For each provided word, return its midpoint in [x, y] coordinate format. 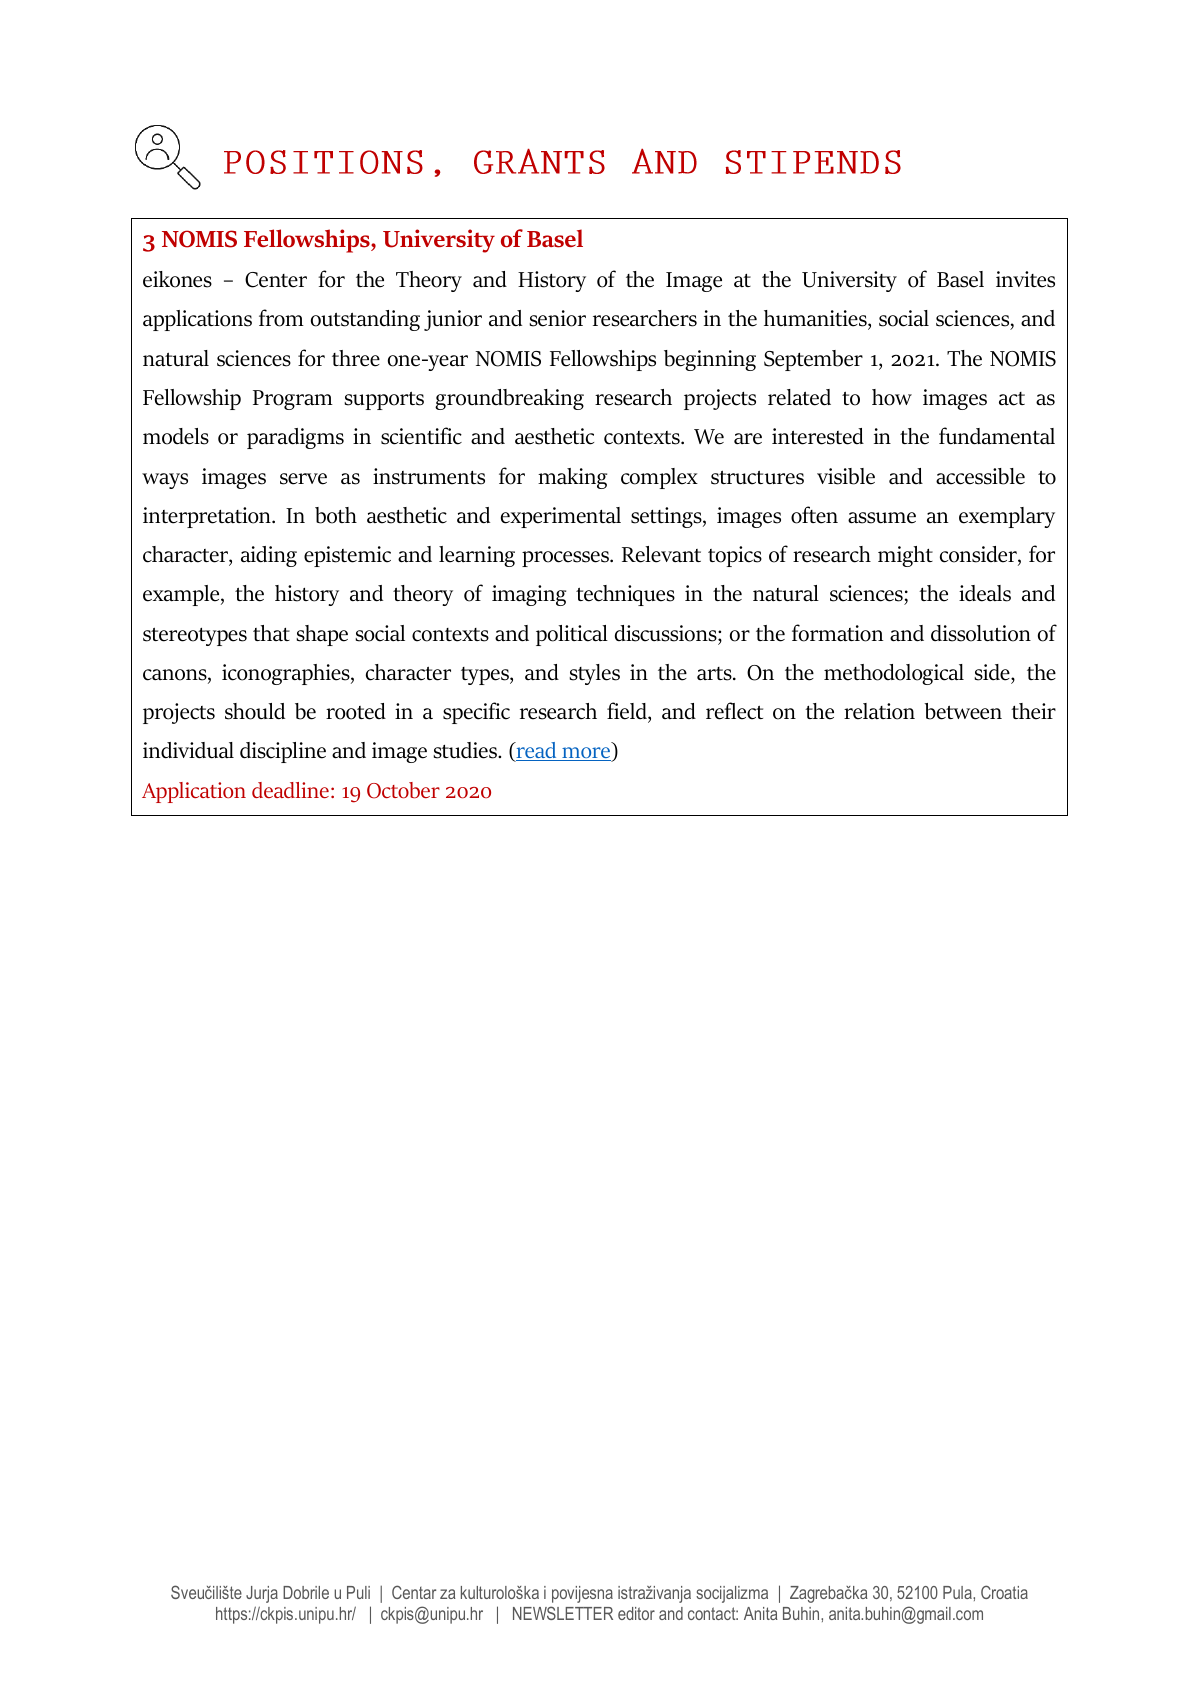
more [585, 754]
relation [879, 711]
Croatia [1004, 1592]
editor [636, 1613]
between [963, 711]
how [892, 397]
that [271, 633]
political [572, 635]
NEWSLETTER [563, 1613]
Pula [958, 1592]
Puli [358, 1592]
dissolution [981, 633]
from [281, 318]
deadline [290, 790]
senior [557, 318]
